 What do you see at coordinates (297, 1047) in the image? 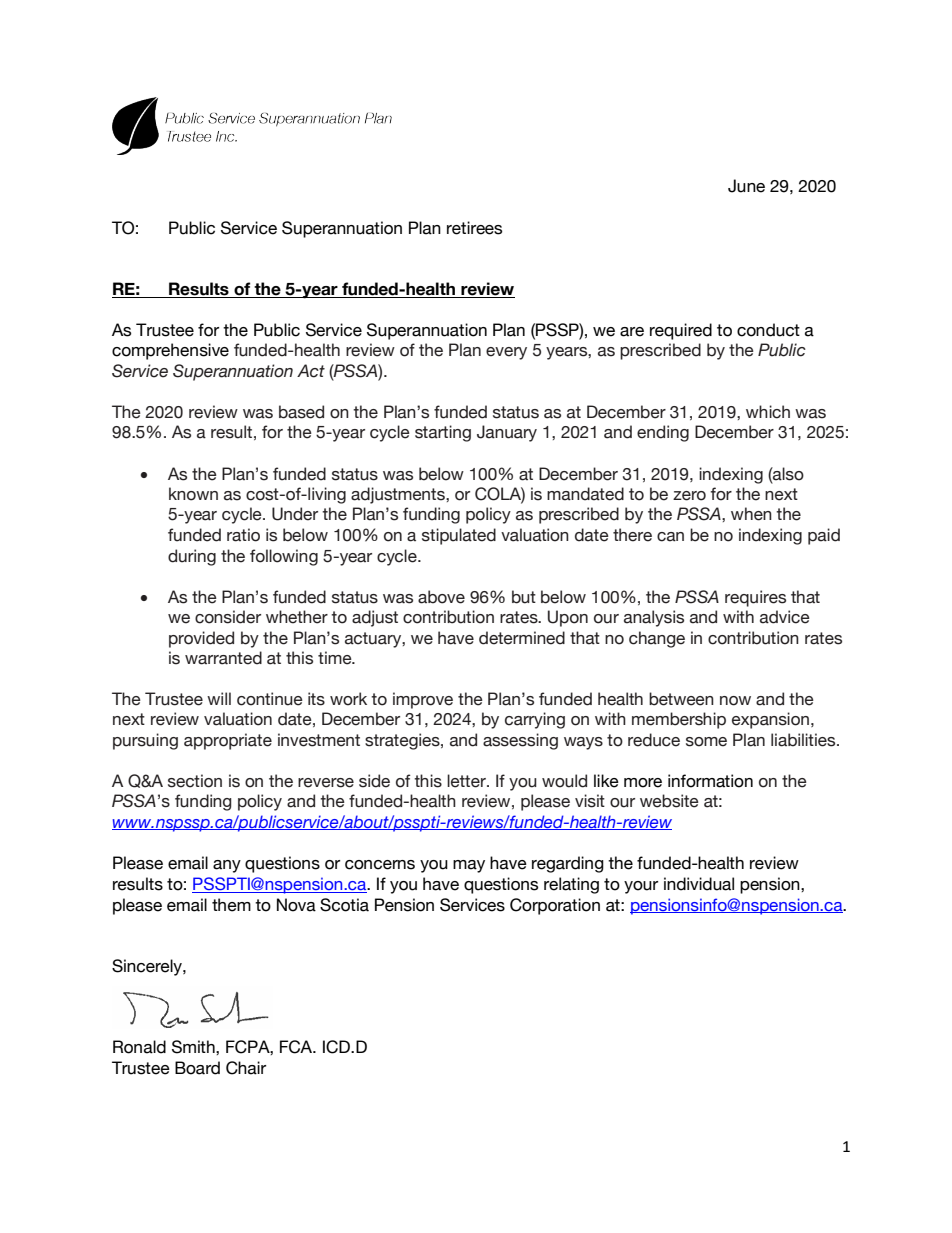
I see `FCA` at bounding box center [297, 1047].
